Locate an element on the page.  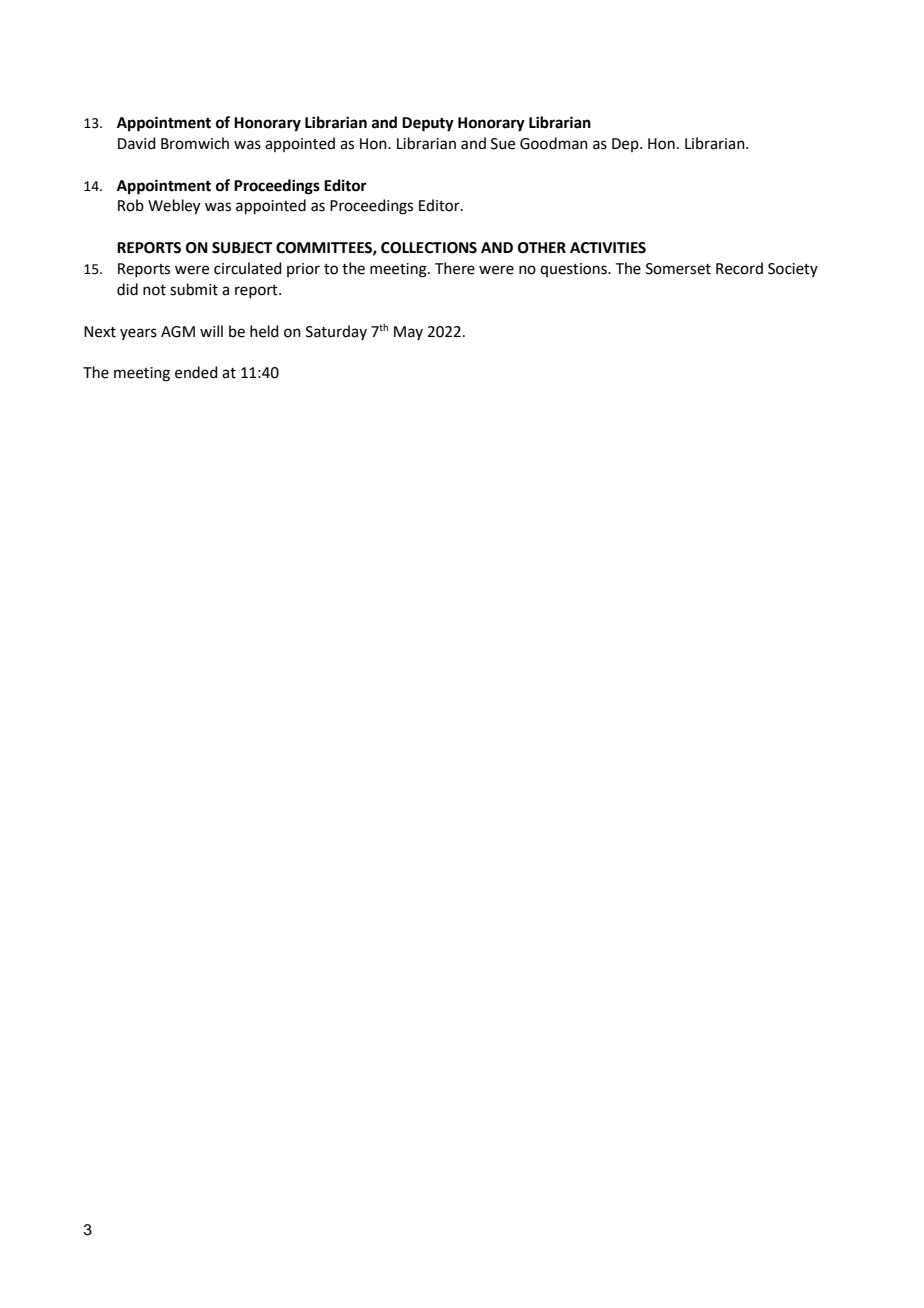
ended is located at coordinates (196, 372).
